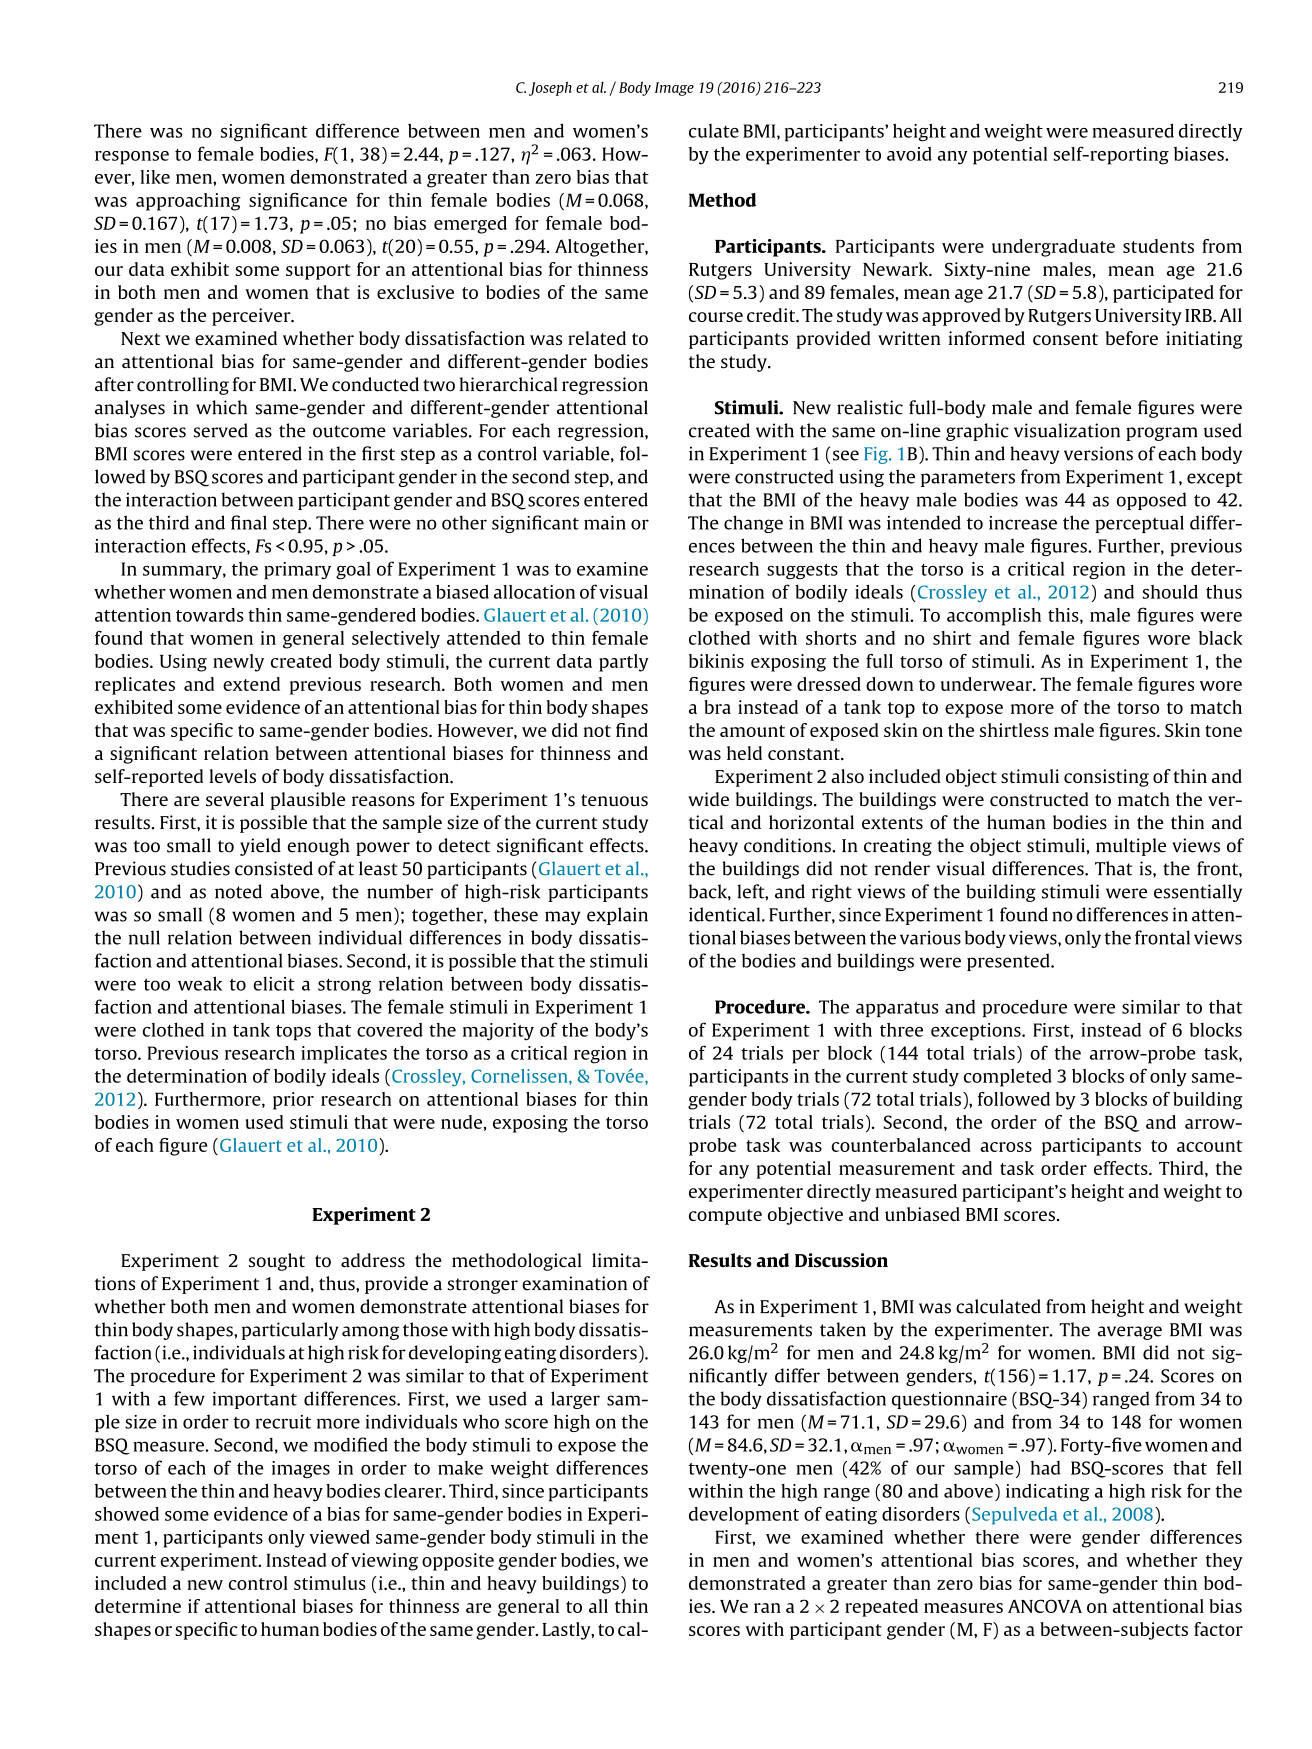 The image size is (1312, 1749). Describe the element at coordinates (725, 1217) in the screenshot. I see `compute` at that location.
